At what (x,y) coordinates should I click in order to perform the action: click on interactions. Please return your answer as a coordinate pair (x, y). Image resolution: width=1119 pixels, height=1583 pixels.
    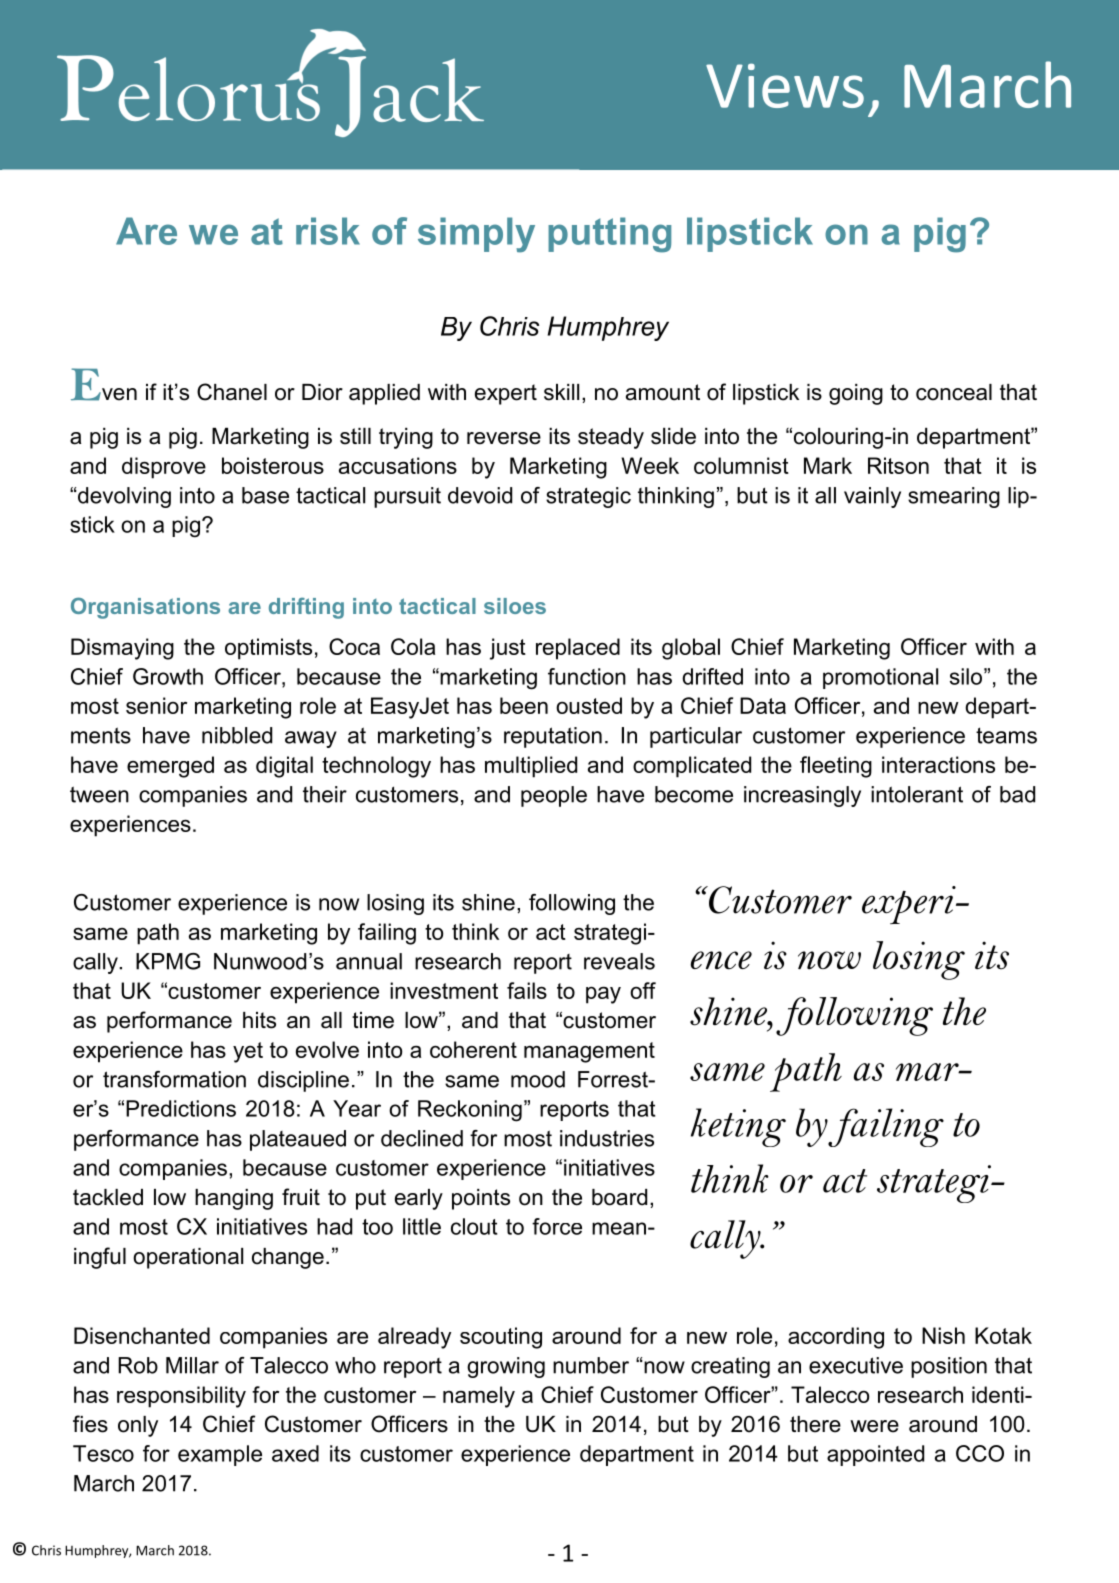
    Looking at the image, I should click on (938, 764).
